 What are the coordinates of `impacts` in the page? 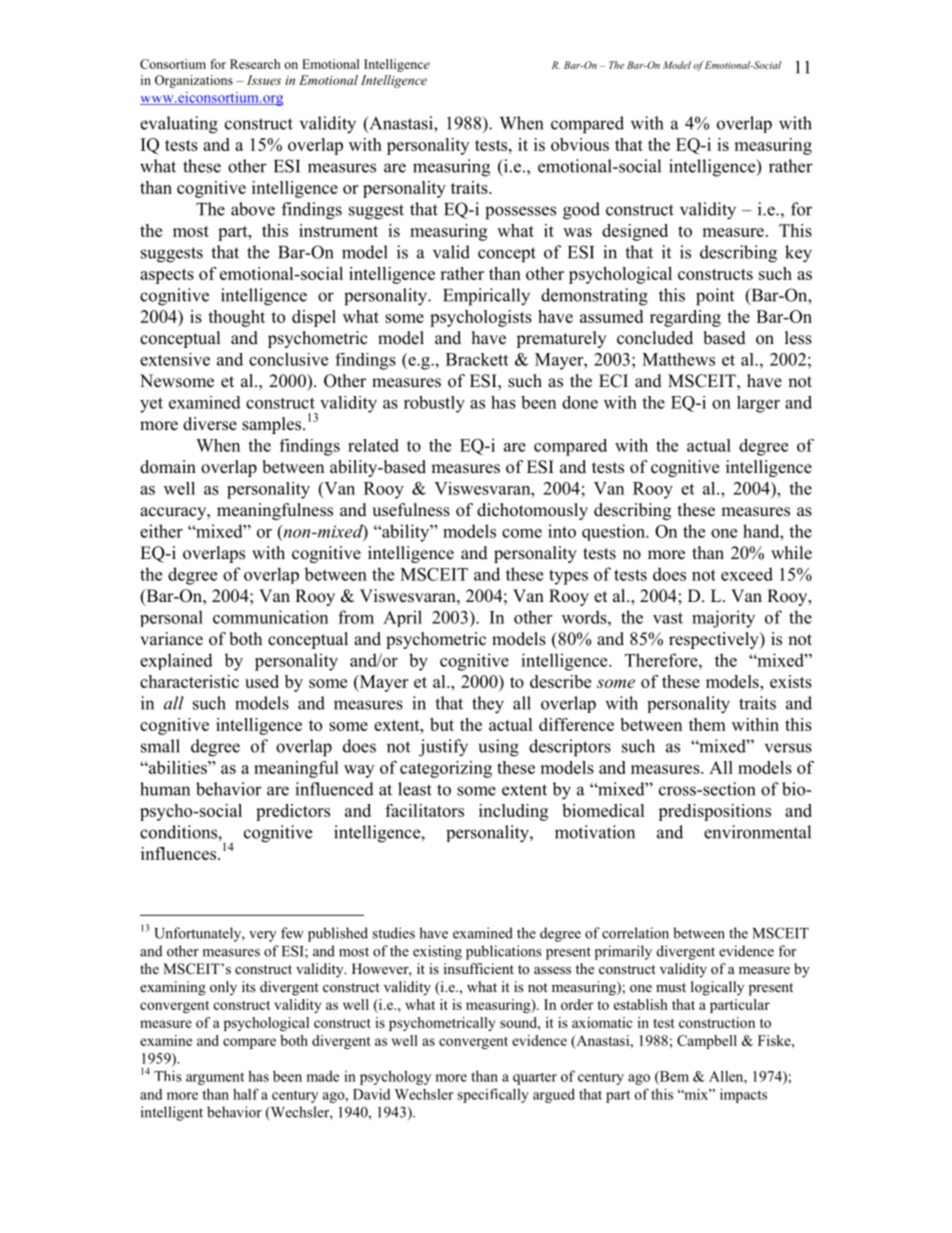 It's located at (743, 1095).
